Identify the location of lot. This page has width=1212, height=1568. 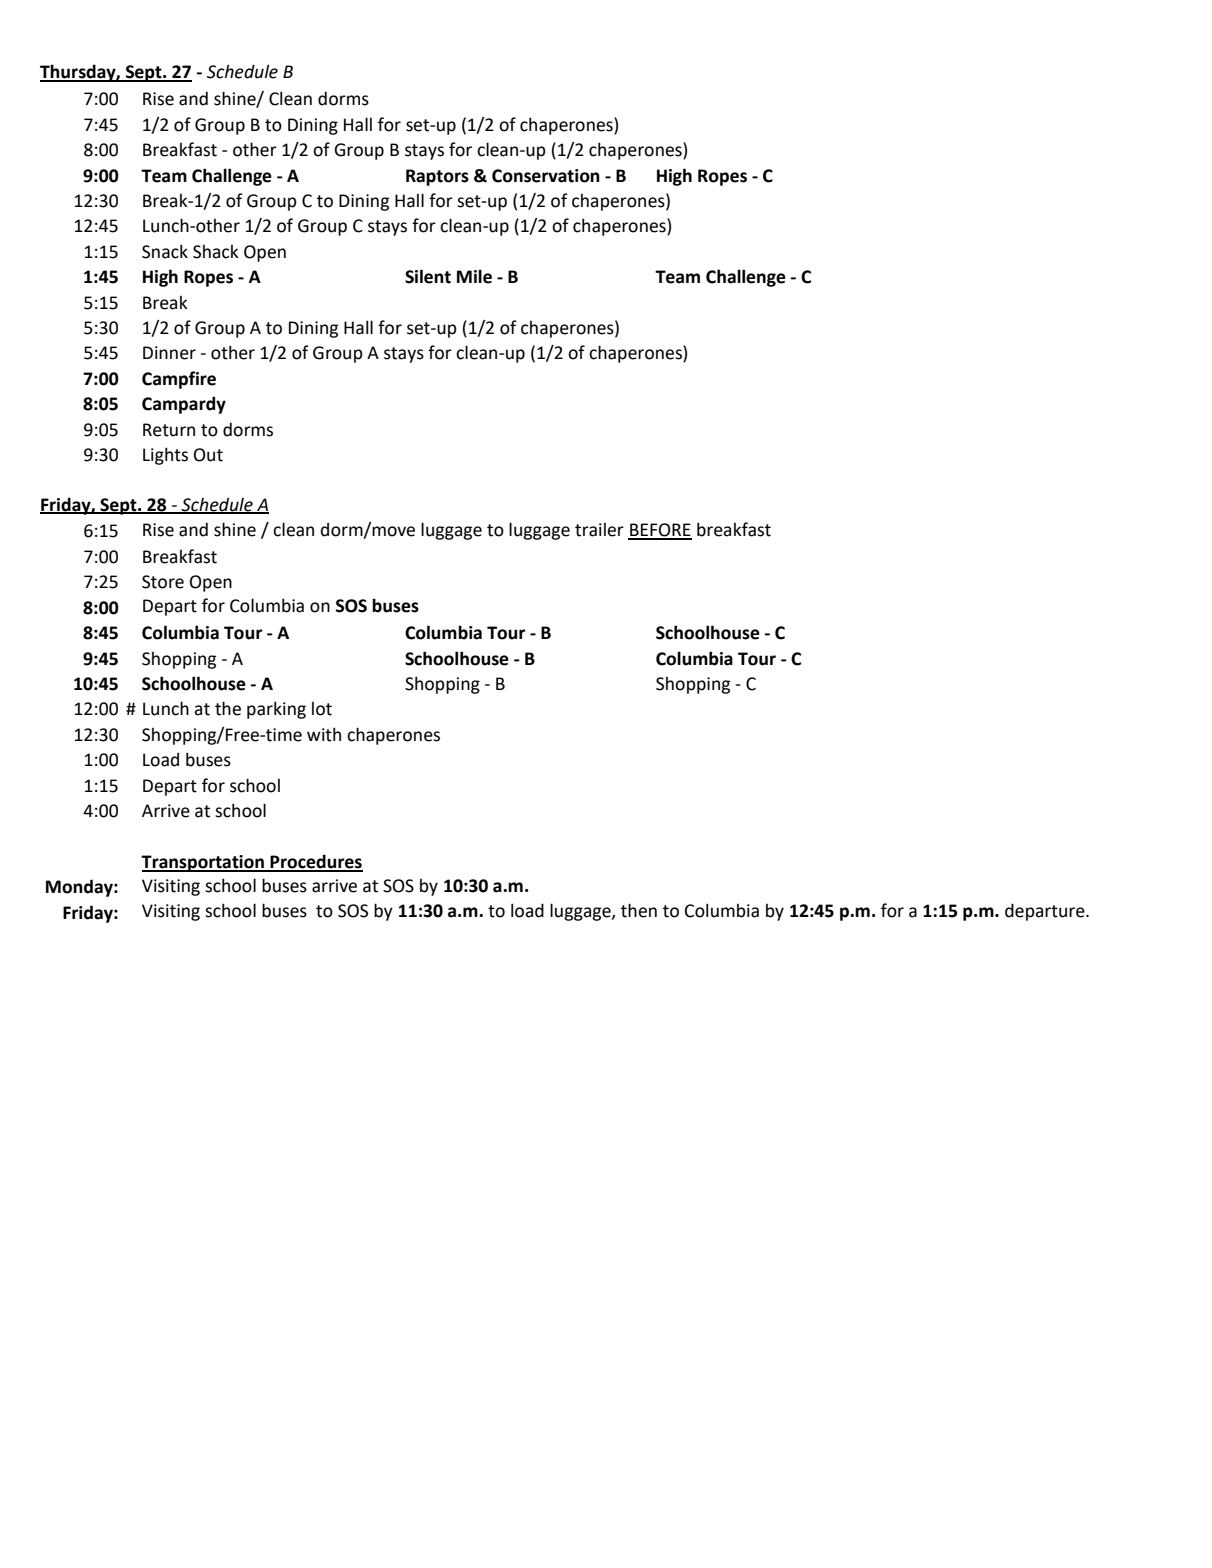
(322, 709).
